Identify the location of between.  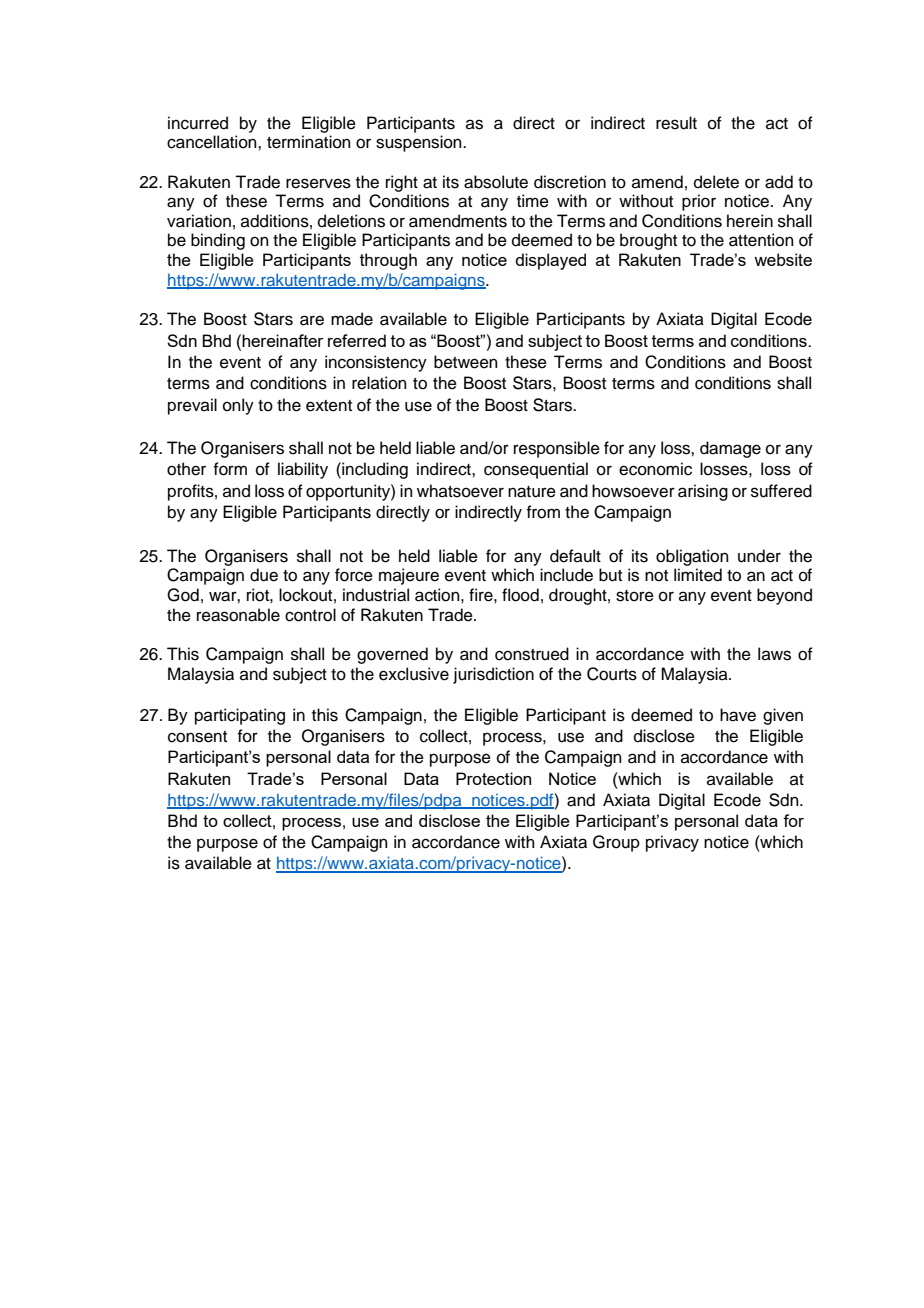
(466, 362).
